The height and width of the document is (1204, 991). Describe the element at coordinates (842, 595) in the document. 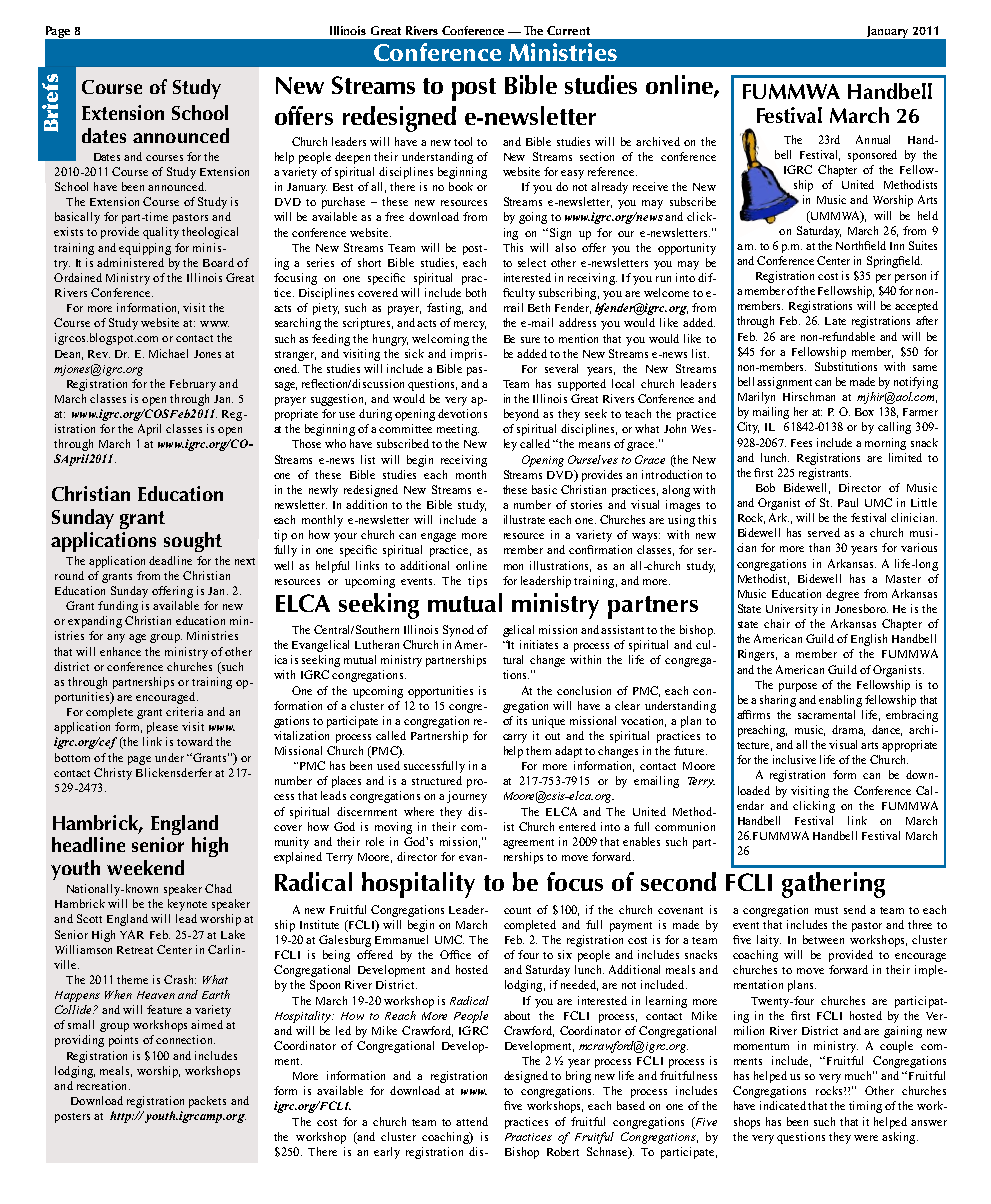

I see `degree` at that location.
